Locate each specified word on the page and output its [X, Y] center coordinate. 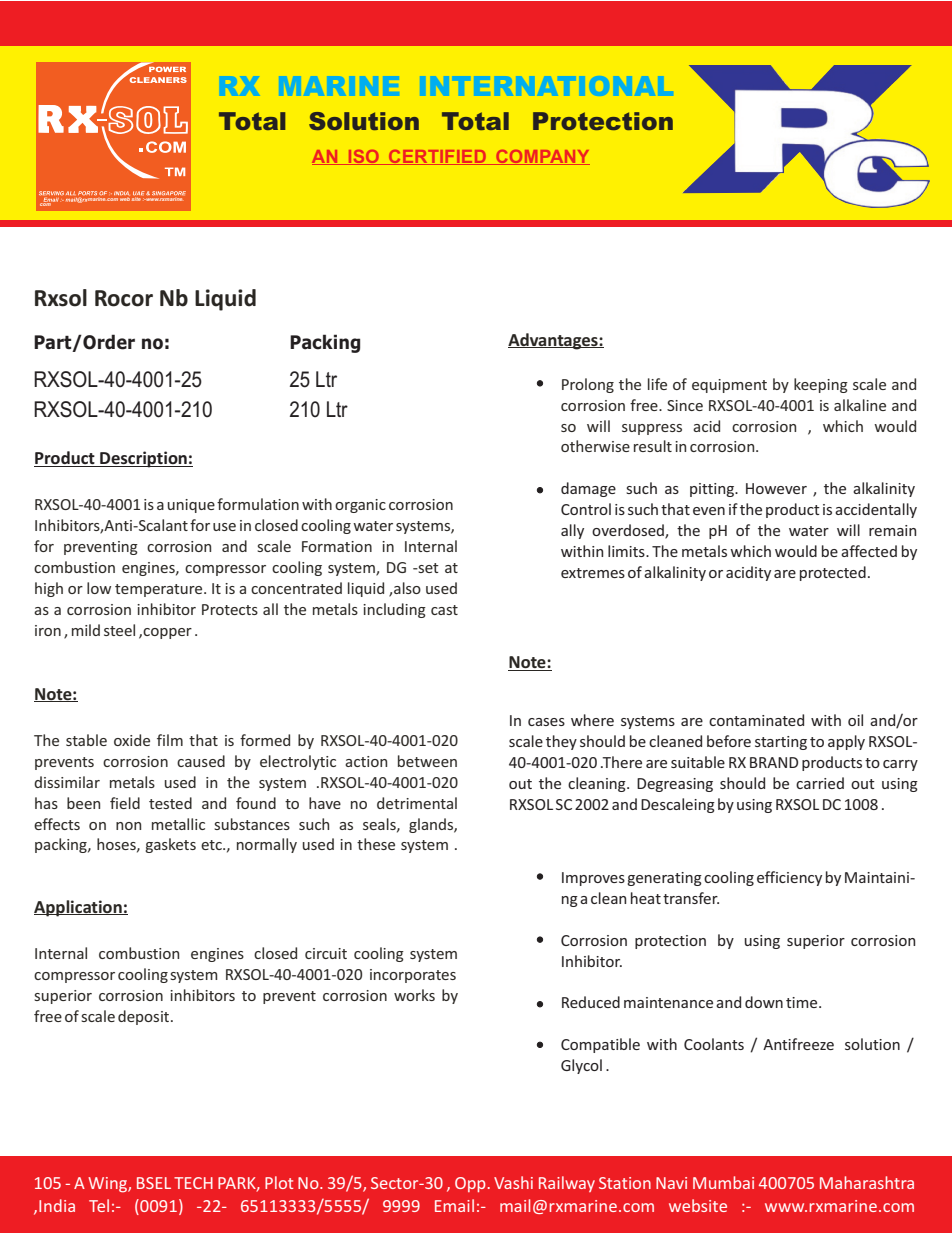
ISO [363, 157]
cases [546, 722]
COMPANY [542, 157]
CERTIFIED [437, 157]
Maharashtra [867, 1182]
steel [119, 630]
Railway [567, 1184]
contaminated [756, 720]
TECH [193, 1183]
